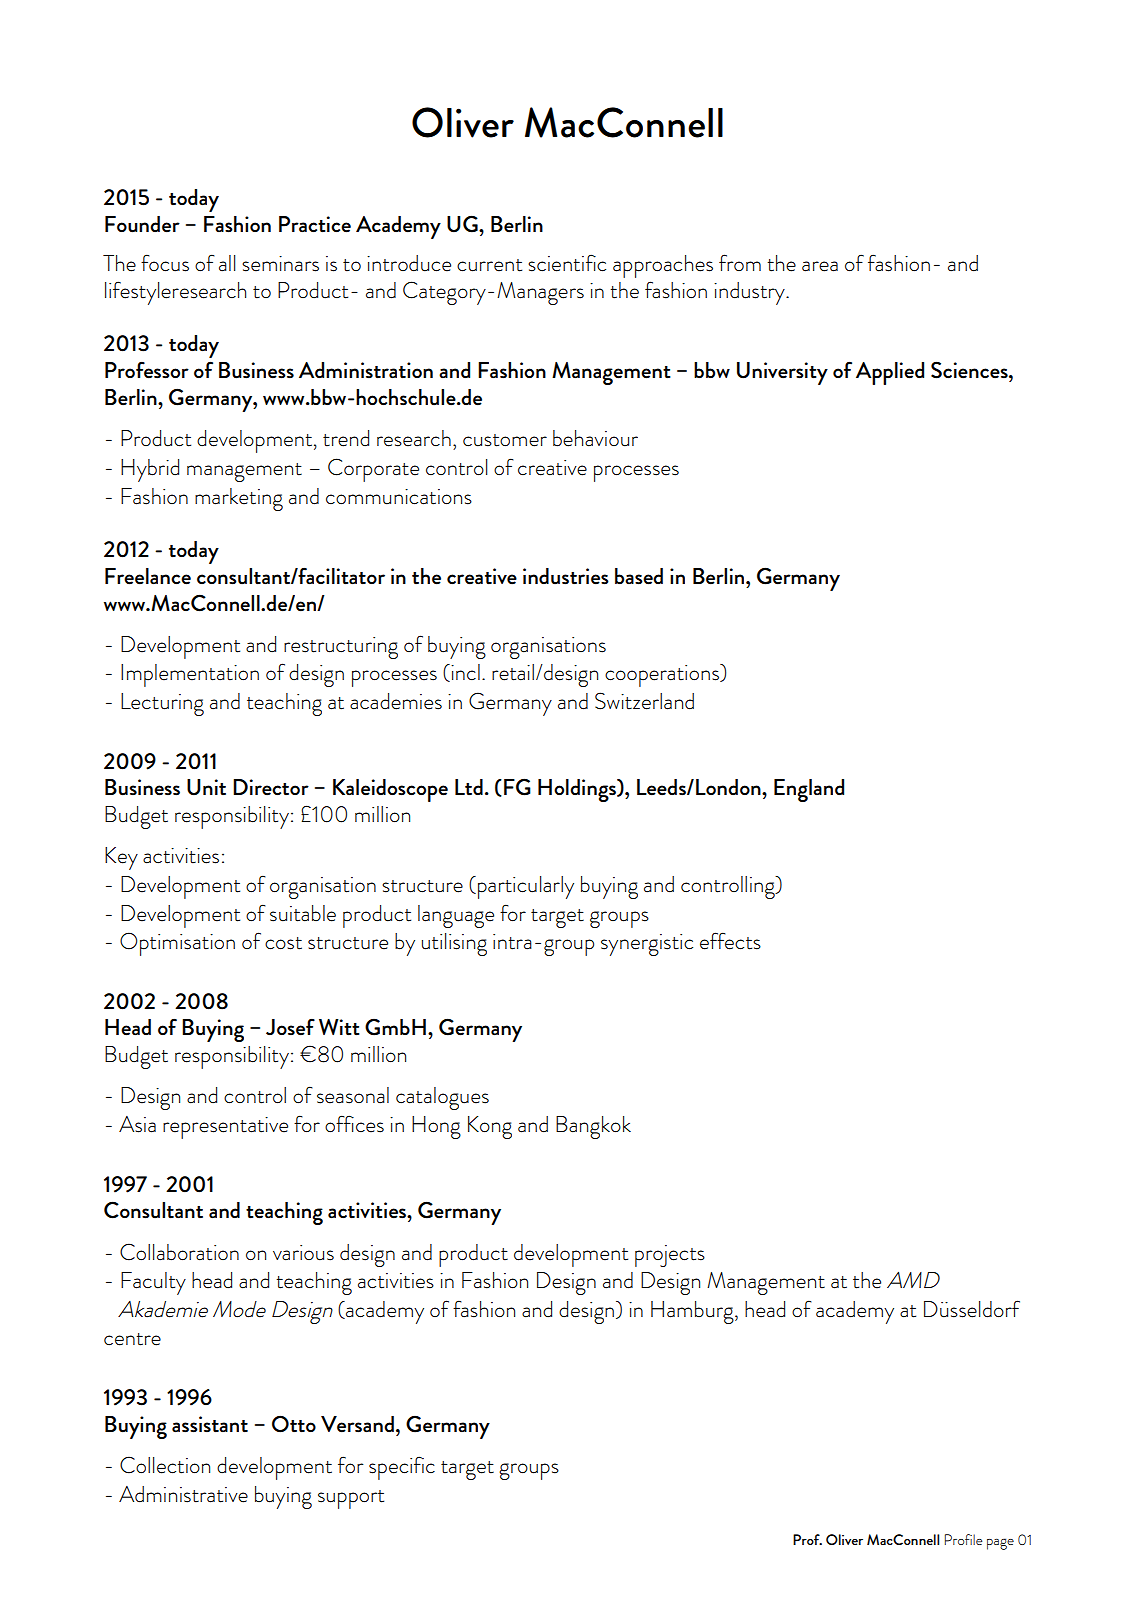 The image size is (1134, 1604). Describe the element at coordinates (227, 263) in the screenshot. I see `all` at that location.
